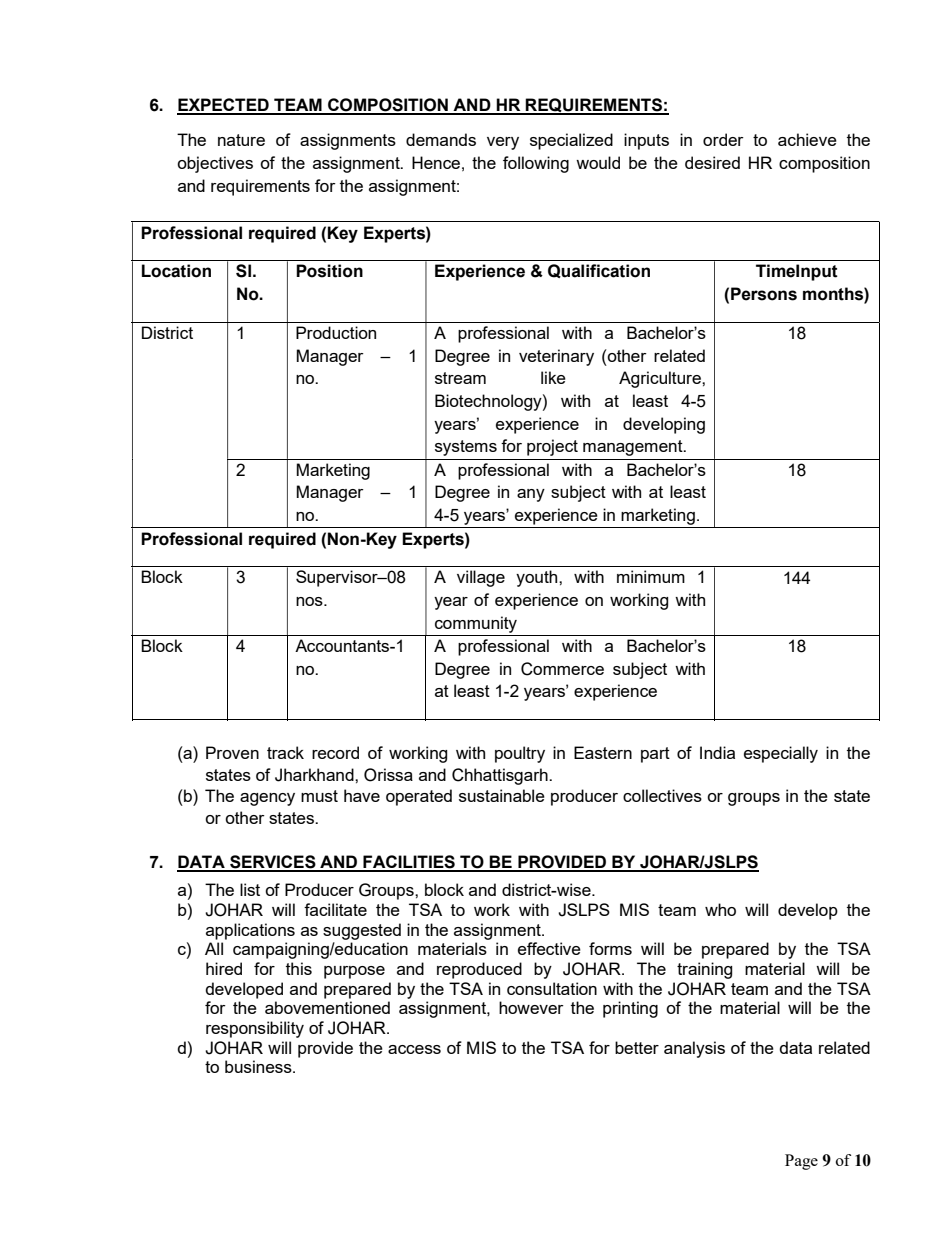 This document has height=1233, width=952. Describe the element at coordinates (241, 140) in the document. I see `nature` at that location.
